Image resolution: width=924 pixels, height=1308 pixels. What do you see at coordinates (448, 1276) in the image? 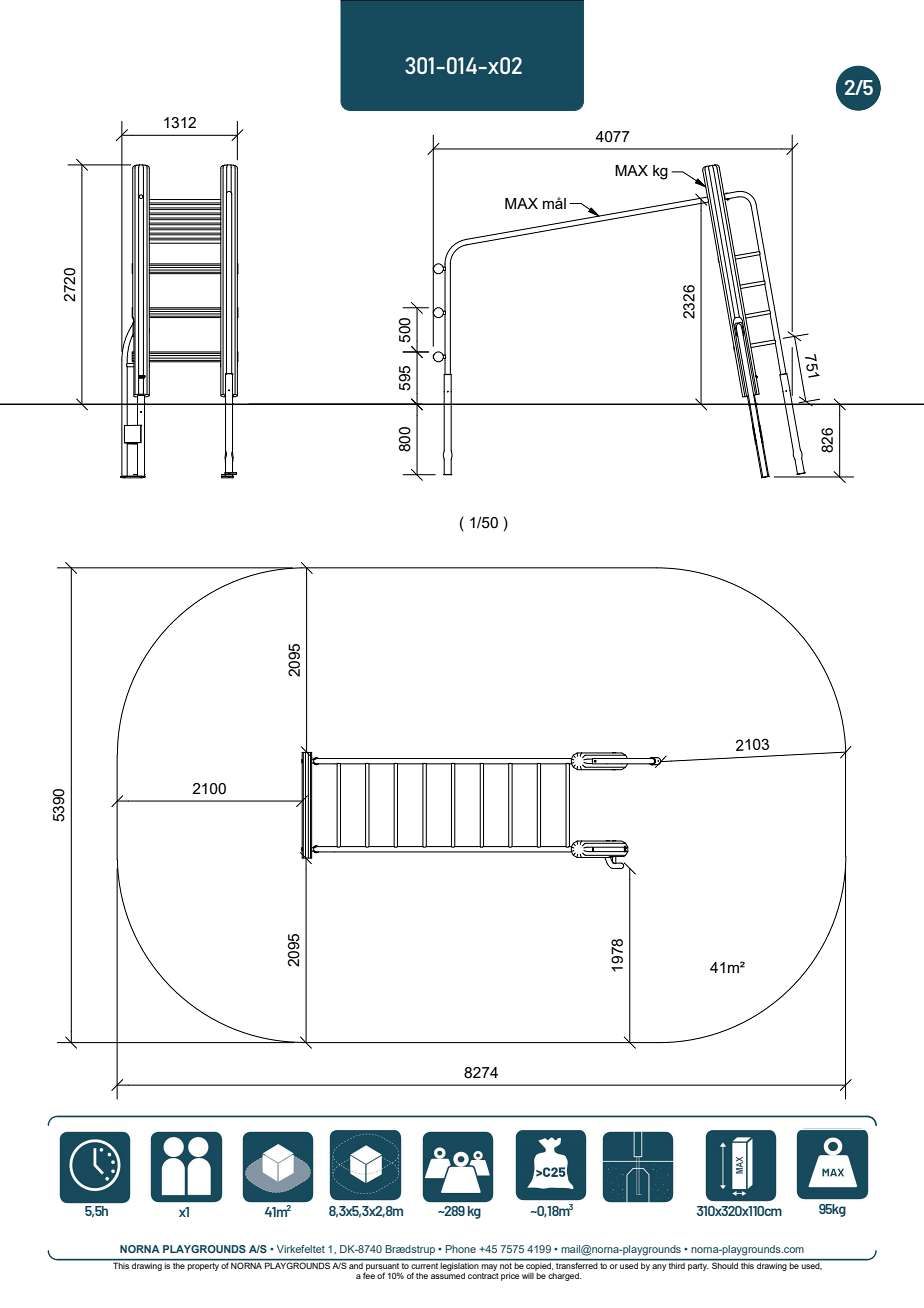
I see `assumed` at bounding box center [448, 1276].
